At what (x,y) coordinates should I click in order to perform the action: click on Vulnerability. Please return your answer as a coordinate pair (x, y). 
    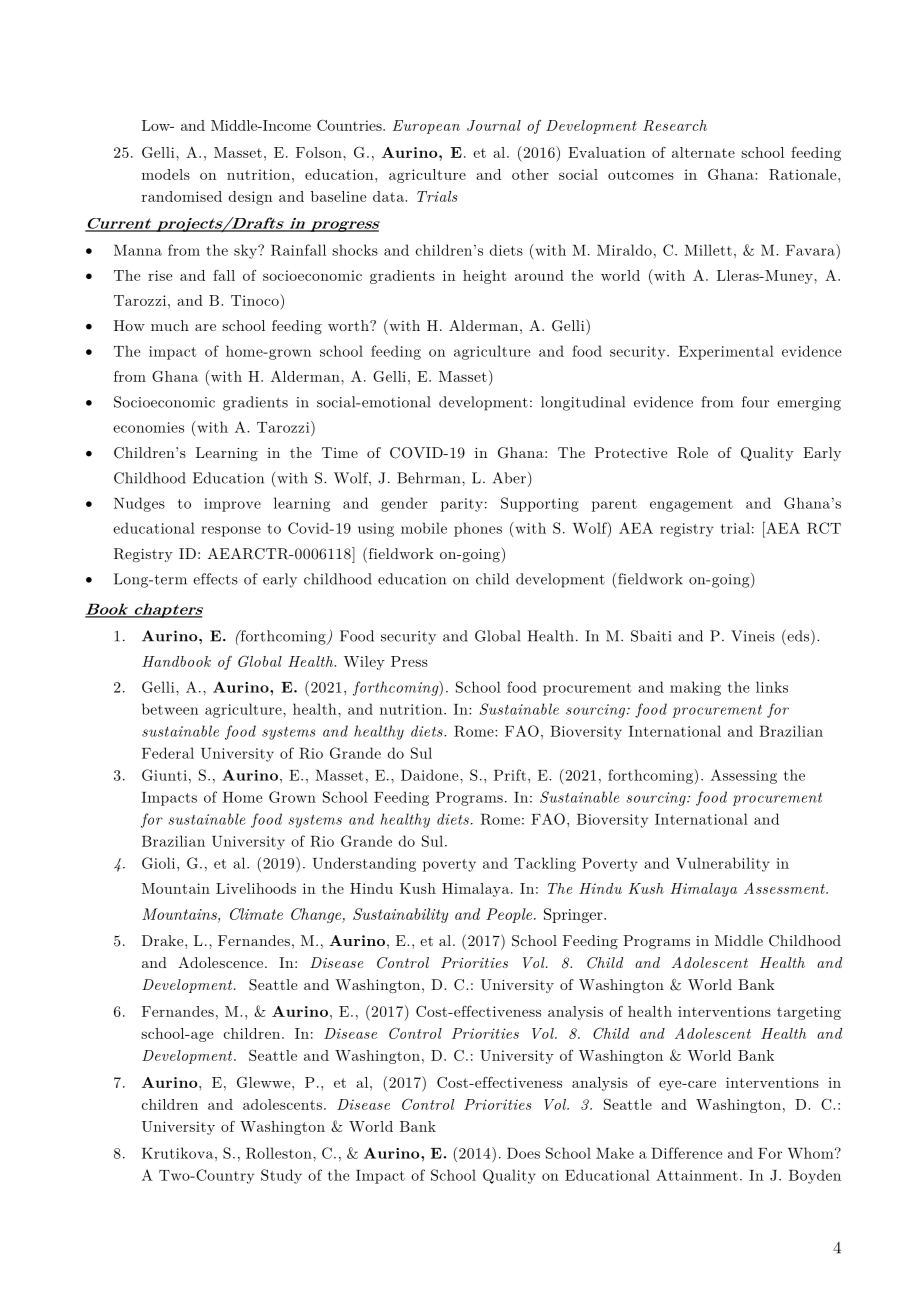
    Looking at the image, I should click on (723, 864).
